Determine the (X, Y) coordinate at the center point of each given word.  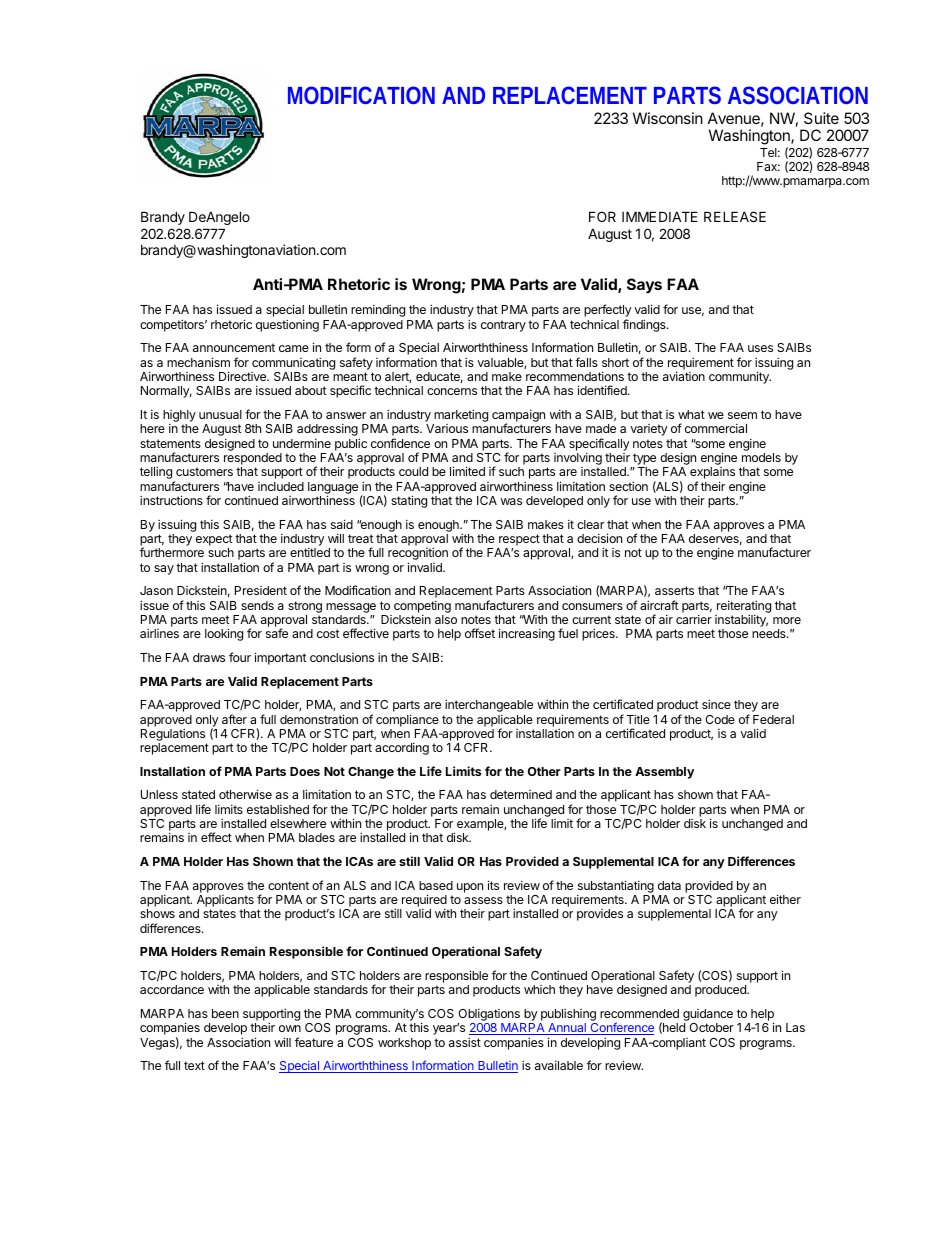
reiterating (744, 607)
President (261, 590)
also (446, 619)
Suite (821, 118)
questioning (287, 325)
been (225, 1013)
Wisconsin (668, 118)
